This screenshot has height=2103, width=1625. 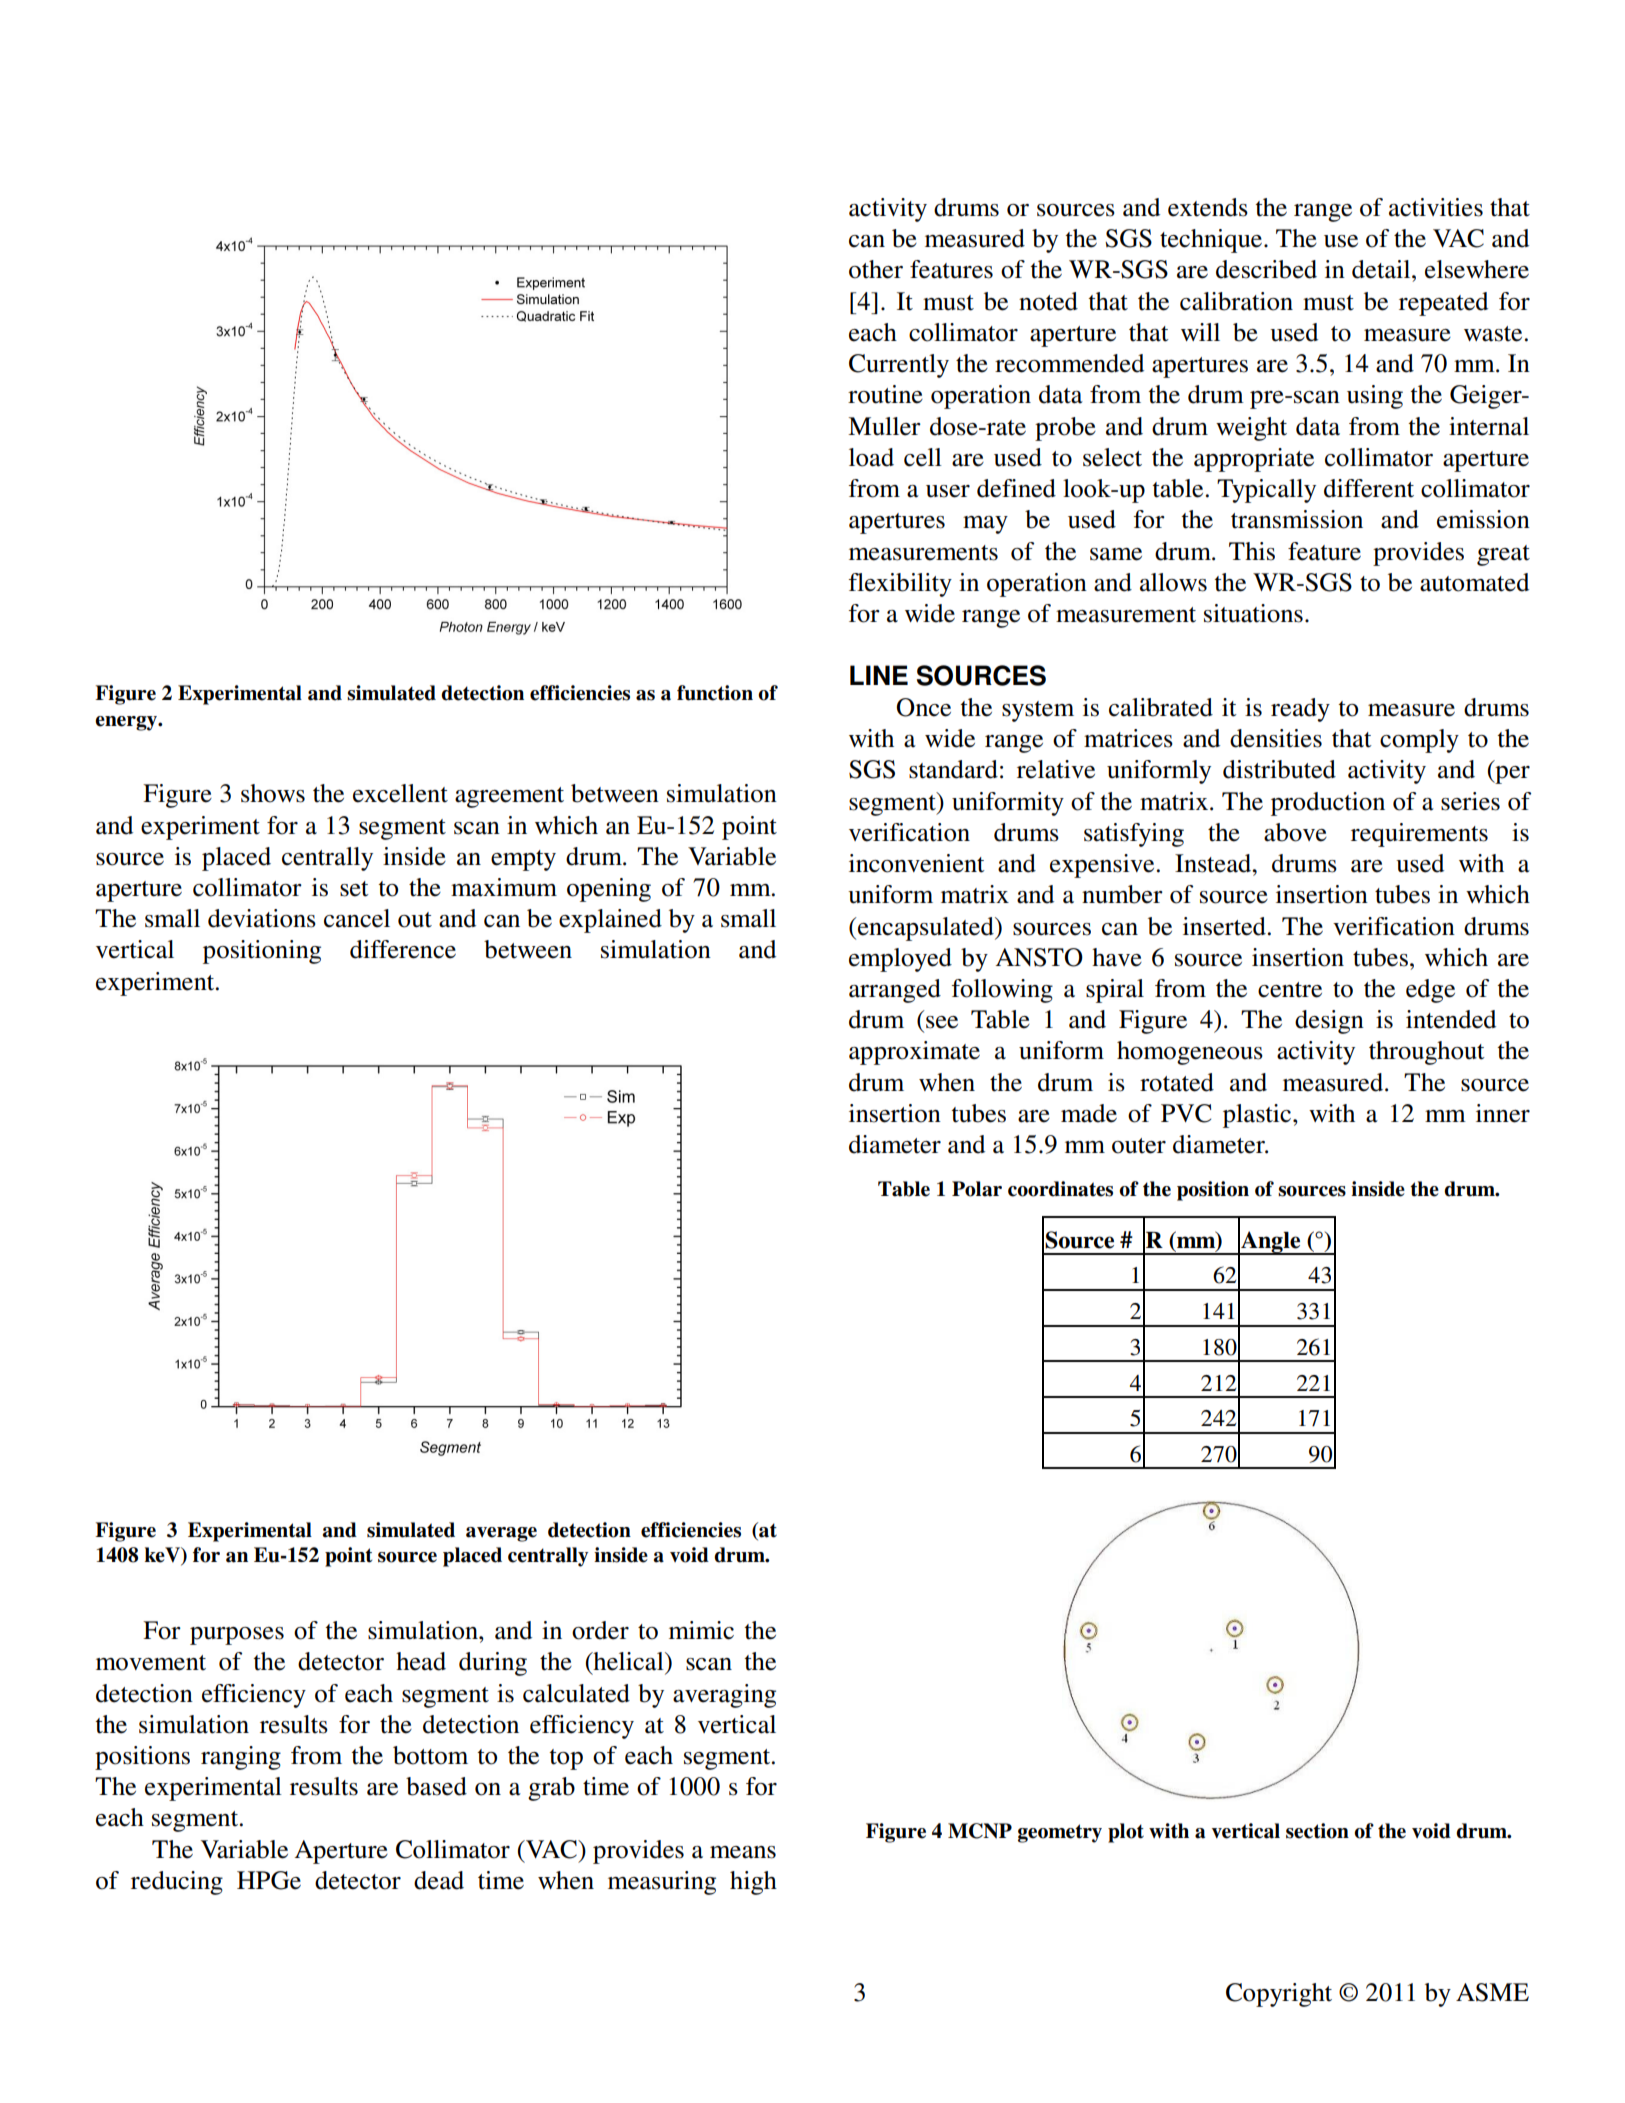 What do you see at coordinates (1290, 990) in the screenshot?
I see `centre` at bounding box center [1290, 990].
